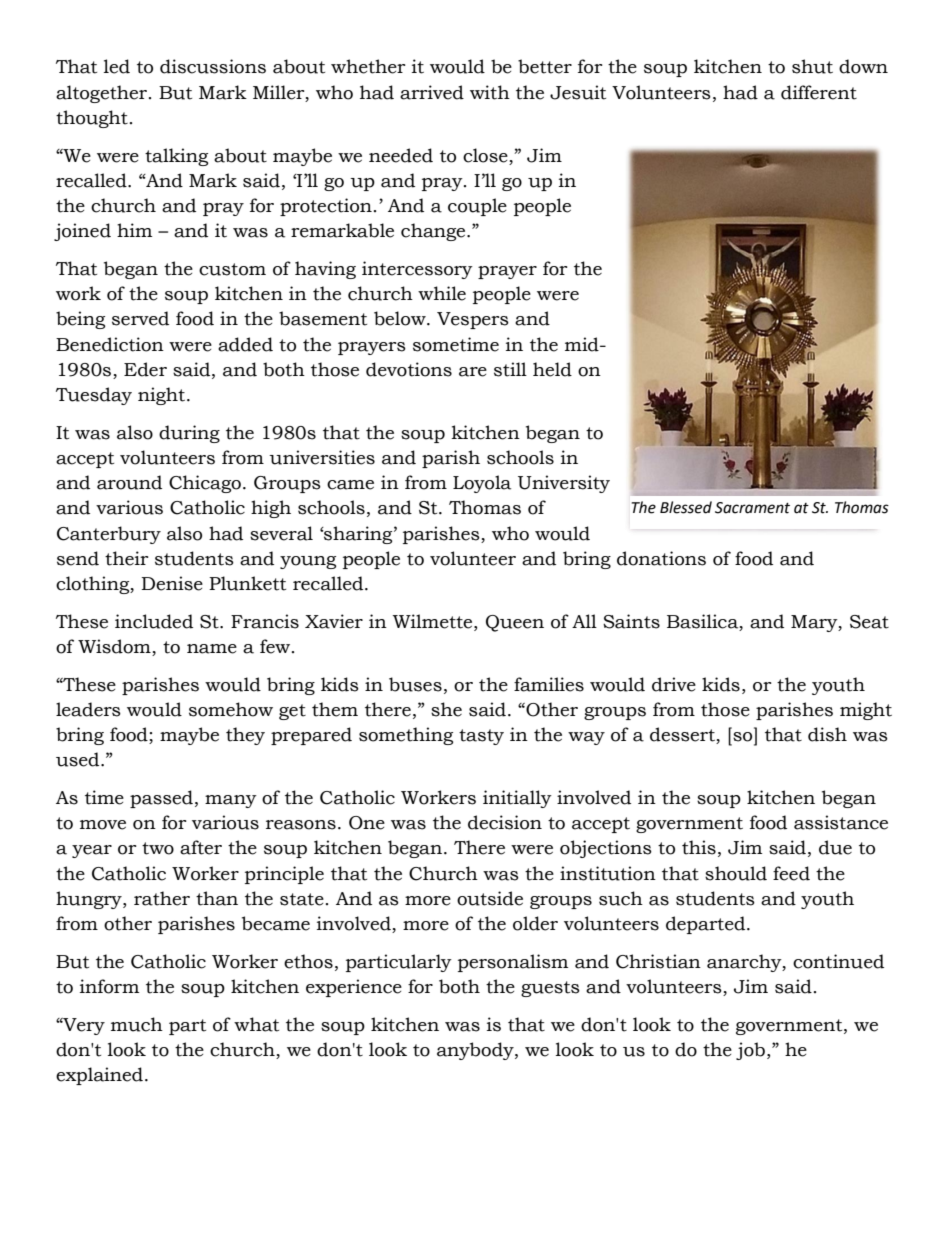 This document has width=952, height=1233. What do you see at coordinates (819, 92) in the document?
I see `different` at bounding box center [819, 92].
